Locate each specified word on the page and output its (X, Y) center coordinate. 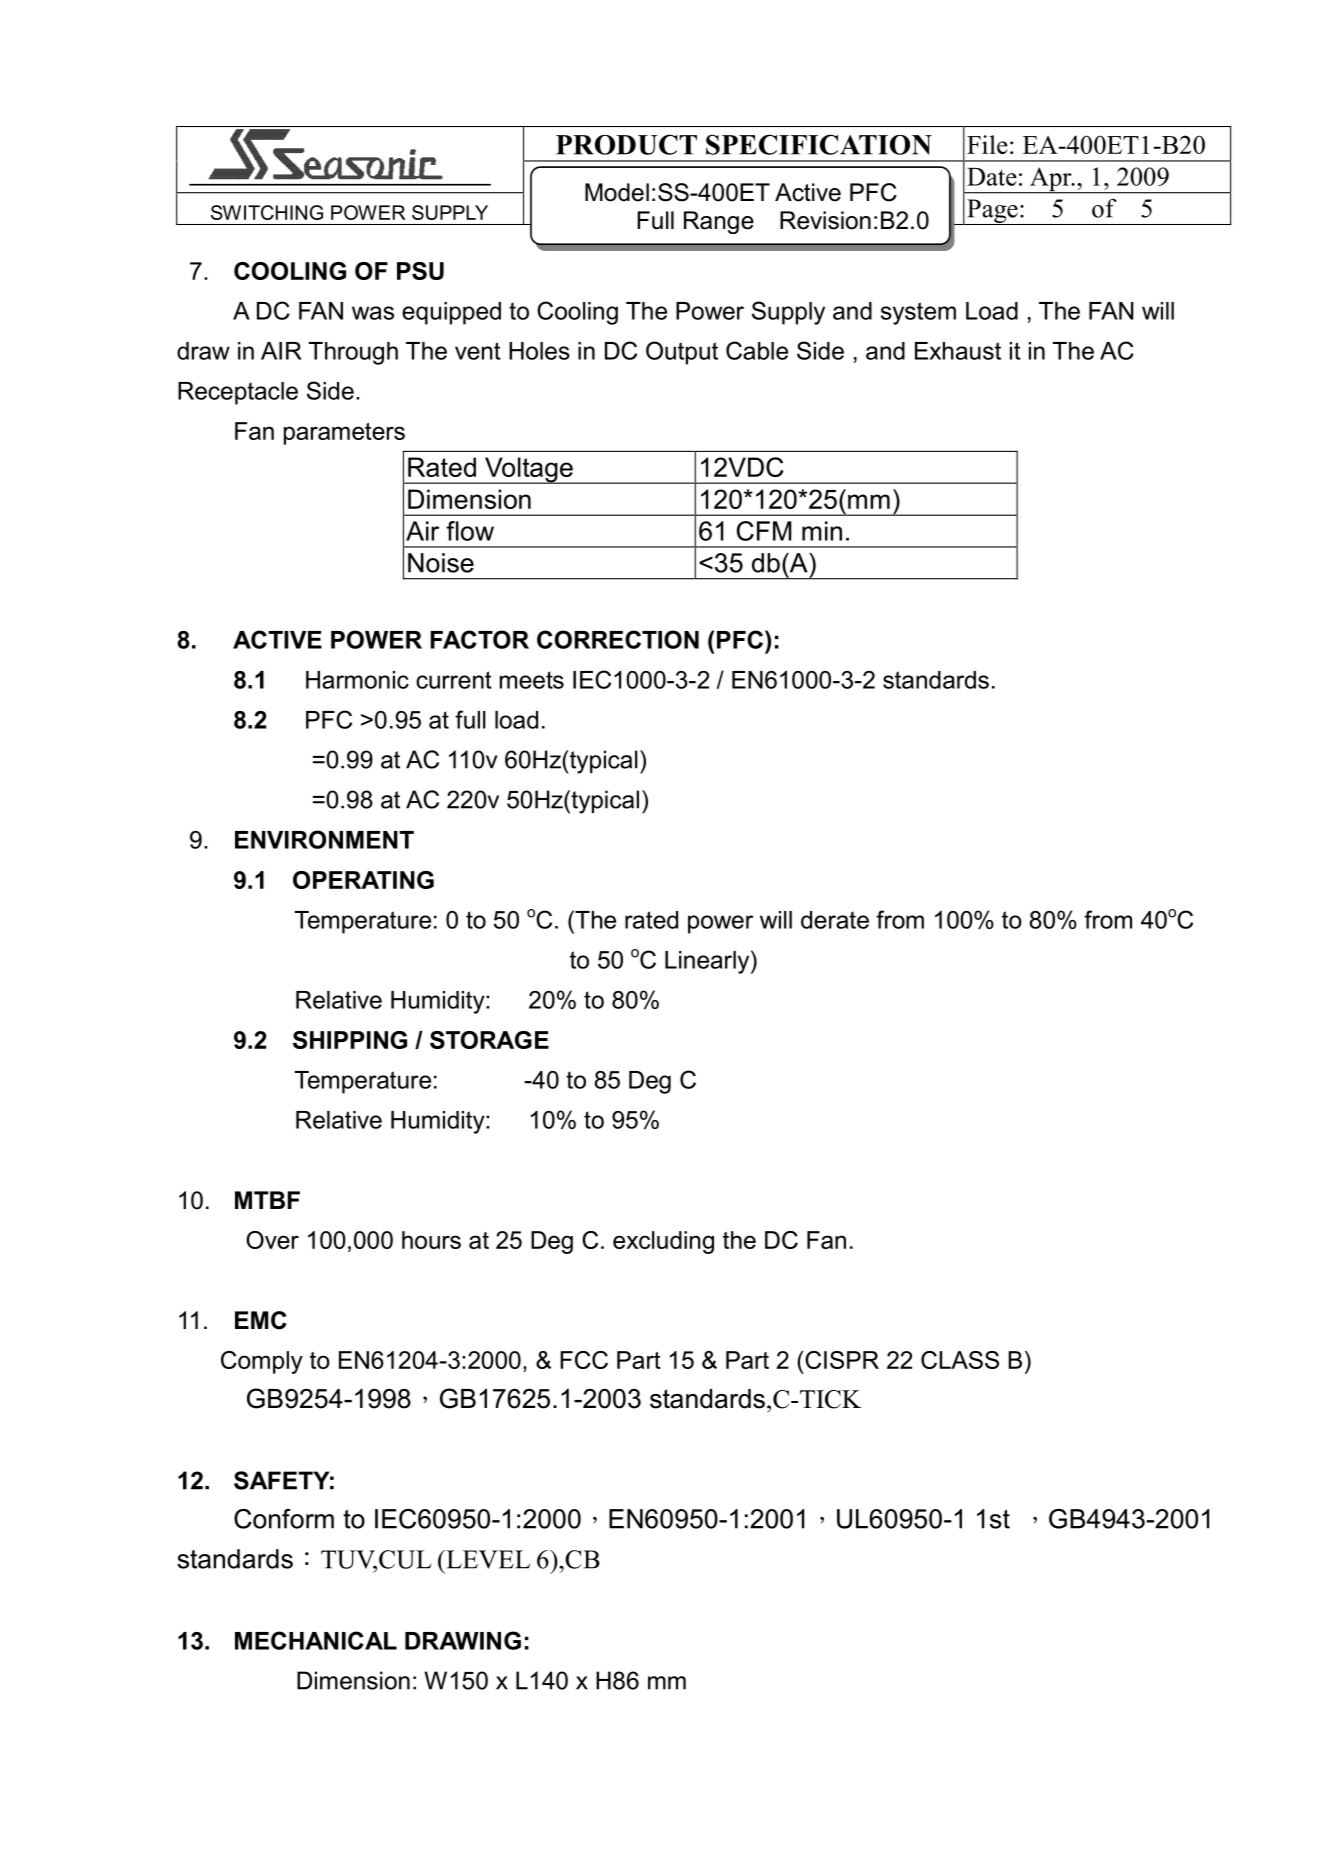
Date (992, 177)
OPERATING (363, 880)
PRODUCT (626, 144)
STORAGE (489, 1040)
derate (835, 920)
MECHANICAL (316, 1640)
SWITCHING (267, 212)
